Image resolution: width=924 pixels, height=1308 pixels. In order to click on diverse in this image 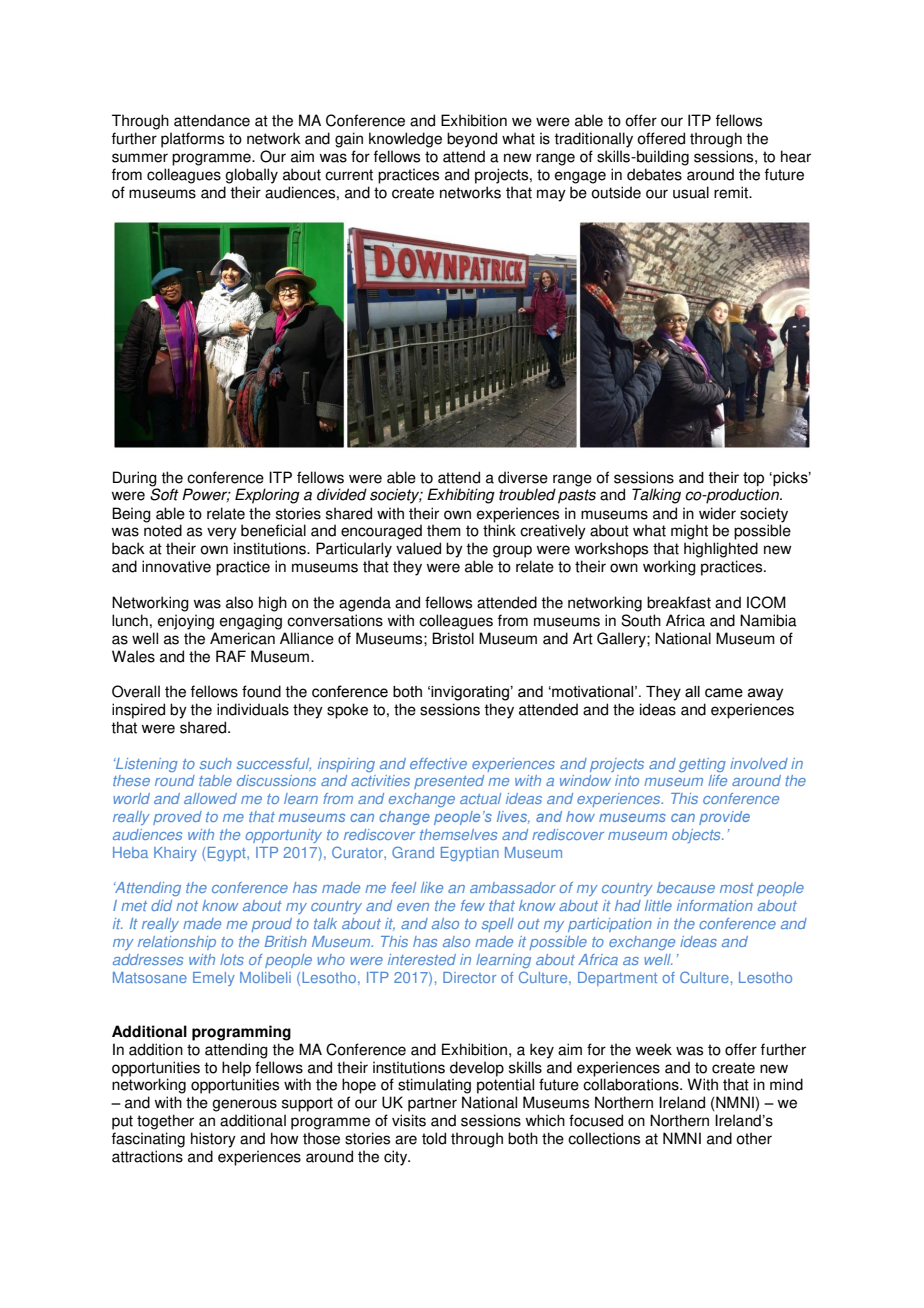, I will do `click(523, 477)`.
